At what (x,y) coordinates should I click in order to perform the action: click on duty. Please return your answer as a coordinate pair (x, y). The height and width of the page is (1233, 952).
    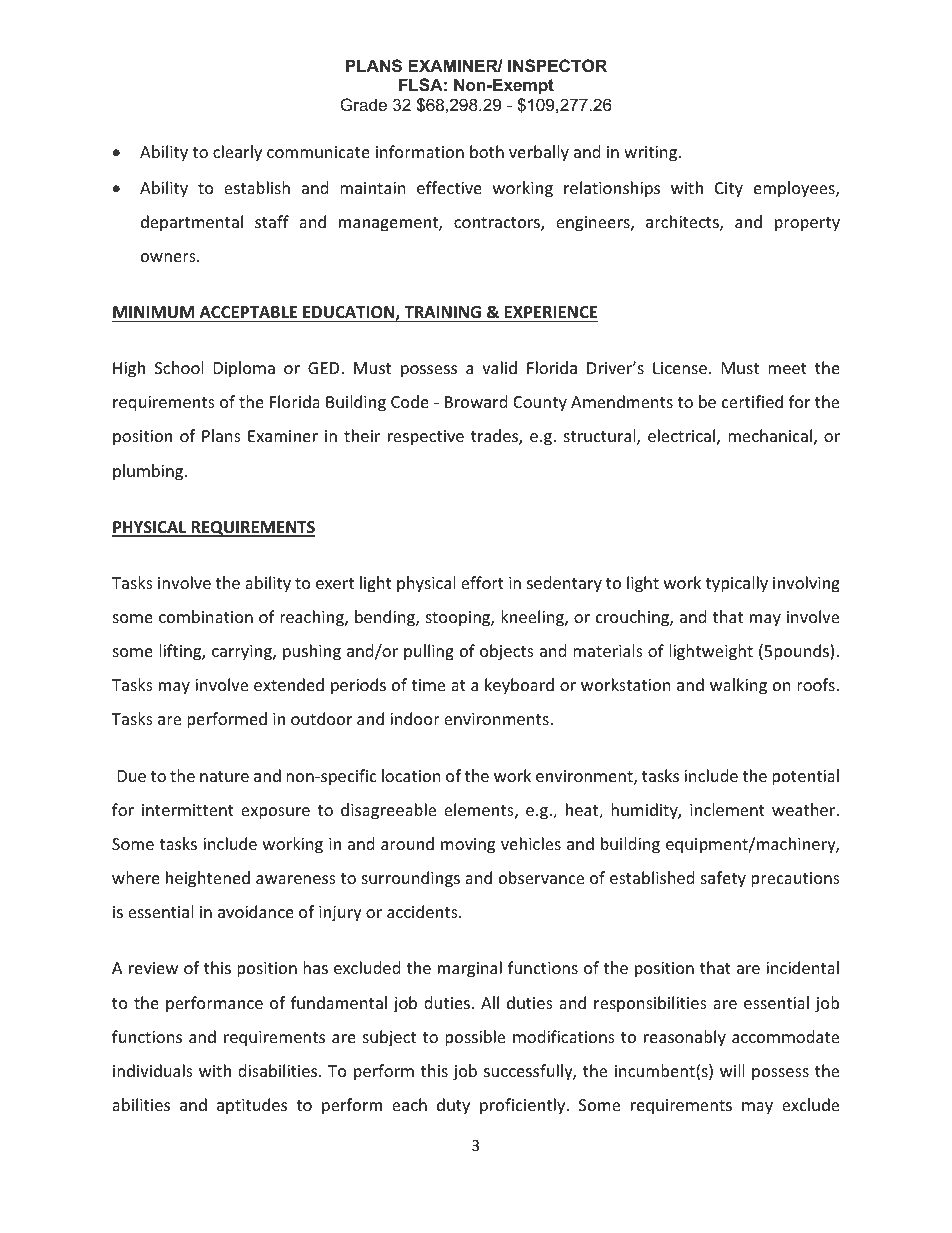
    Looking at the image, I should click on (453, 1106).
